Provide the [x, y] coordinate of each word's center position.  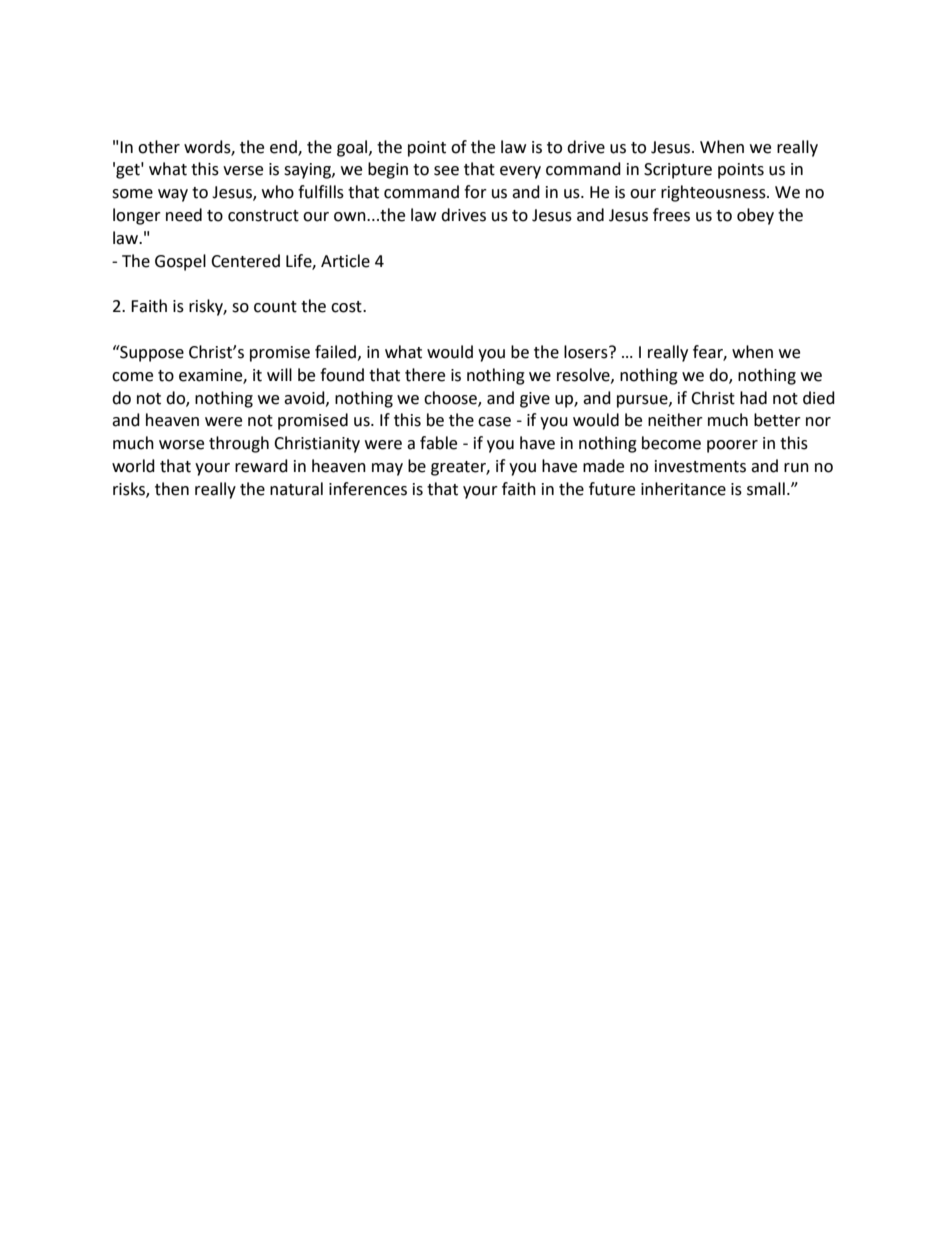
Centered [245, 261]
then [172, 489]
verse [243, 171]
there [425, 375]
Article [345, 261]
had [753, 398]
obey [755, 216]
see [446, 171]
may [387, 469]
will [279, 374]
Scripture [678, 171]
